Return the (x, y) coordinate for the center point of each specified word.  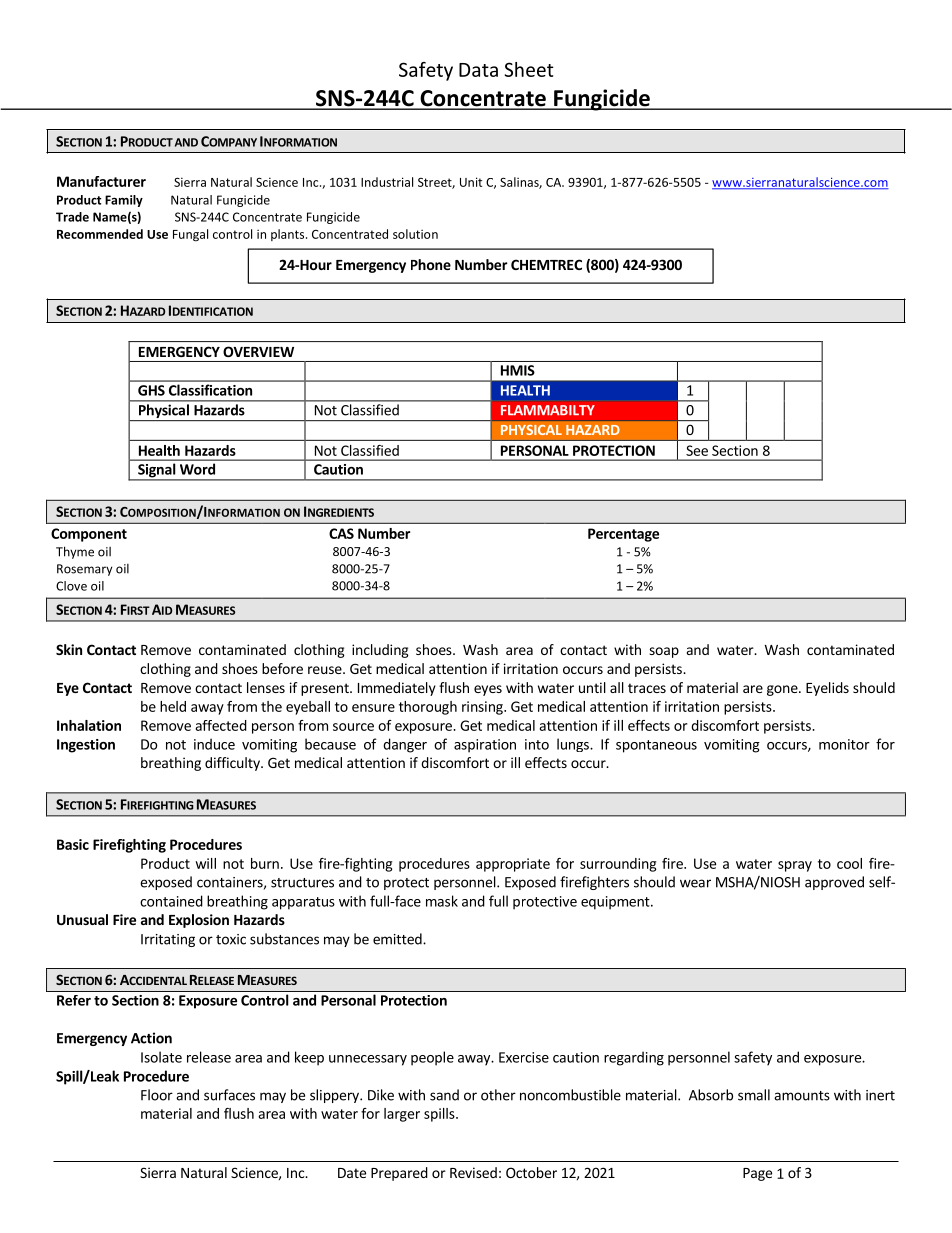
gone (783, 690)
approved (834, 883)
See (697, 450)
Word (197, 469)
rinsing (483, 708)
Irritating (168, 940)
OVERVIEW (258, 351)
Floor (157, 1095)
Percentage (623, 535)
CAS (341, 533)
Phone (431, 264)
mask (442, 901)
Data (478, 70)
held (173, 706)
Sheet (529, 69)
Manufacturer (101, 181)
